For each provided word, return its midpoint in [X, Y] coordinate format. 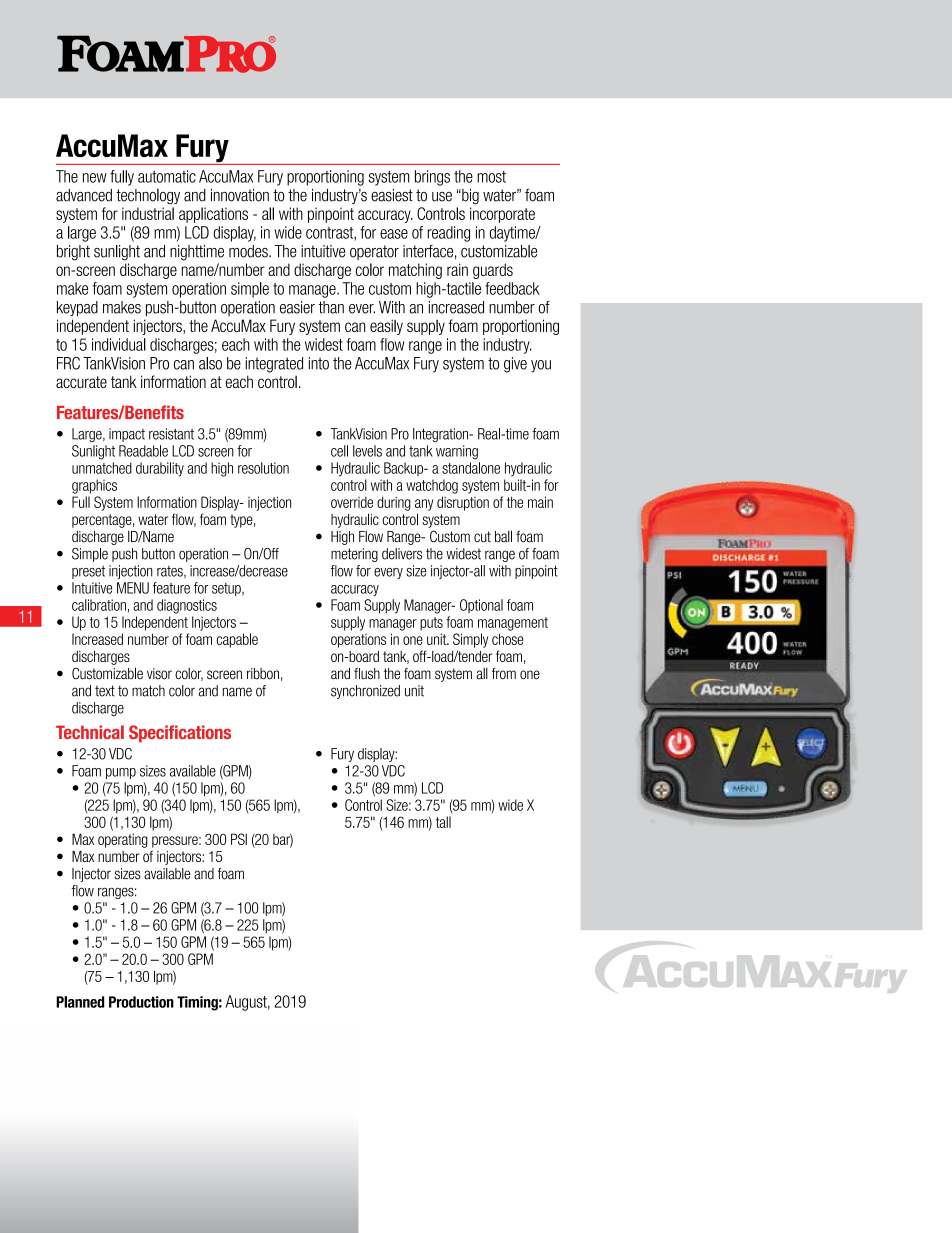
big [469, 197]
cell [339, 451]
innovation [240, 195]
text [105, 691]
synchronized [365, 692]
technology [148, 197]
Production [141, 1002]
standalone [471, 468]
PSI [239, 839]
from [504, 674]
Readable [143, 451]
